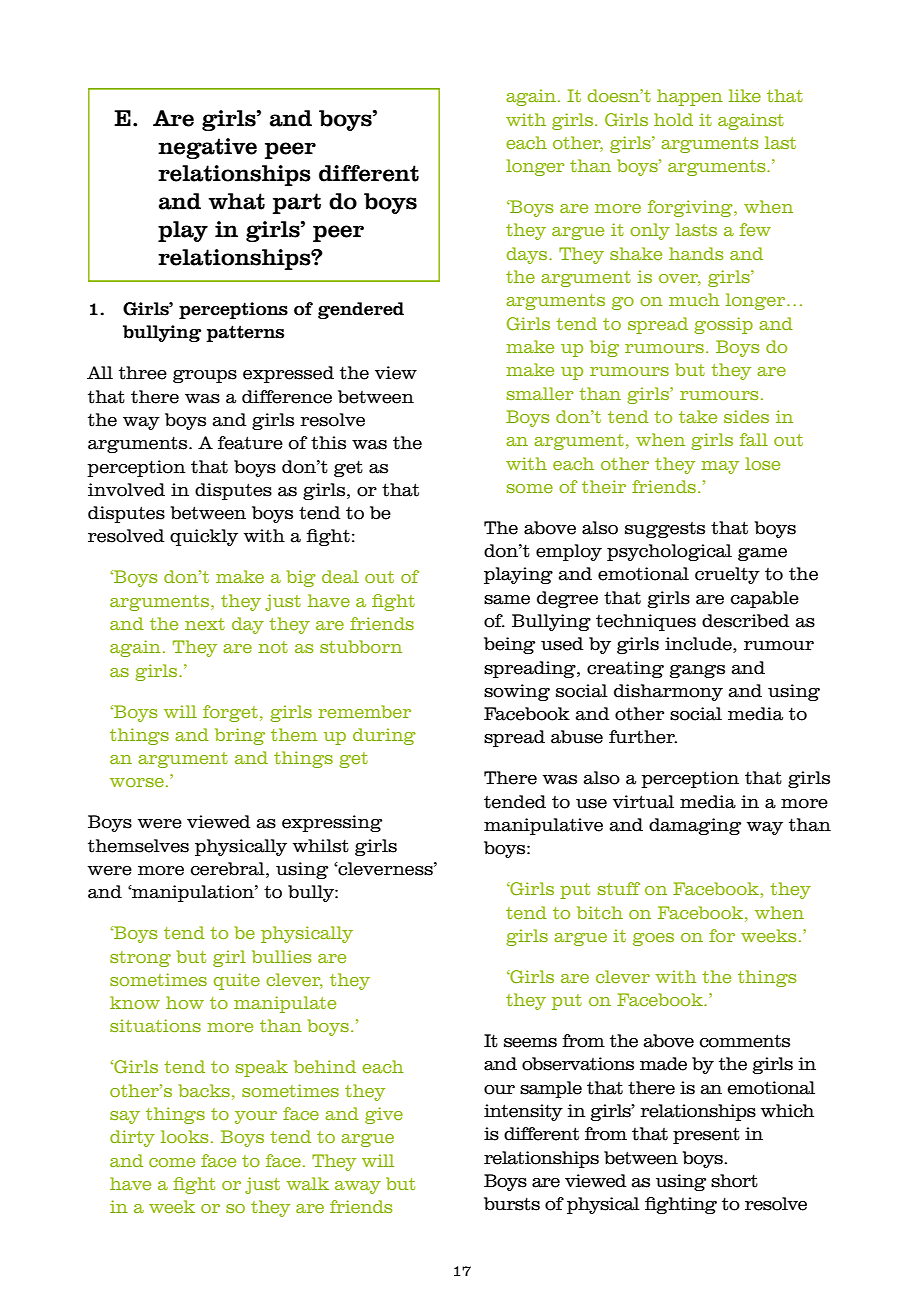 This screenshot has width=924, height=1308. Describe the element at coordinates (673, 119) in the screenshot. I see `hold` at that location.
